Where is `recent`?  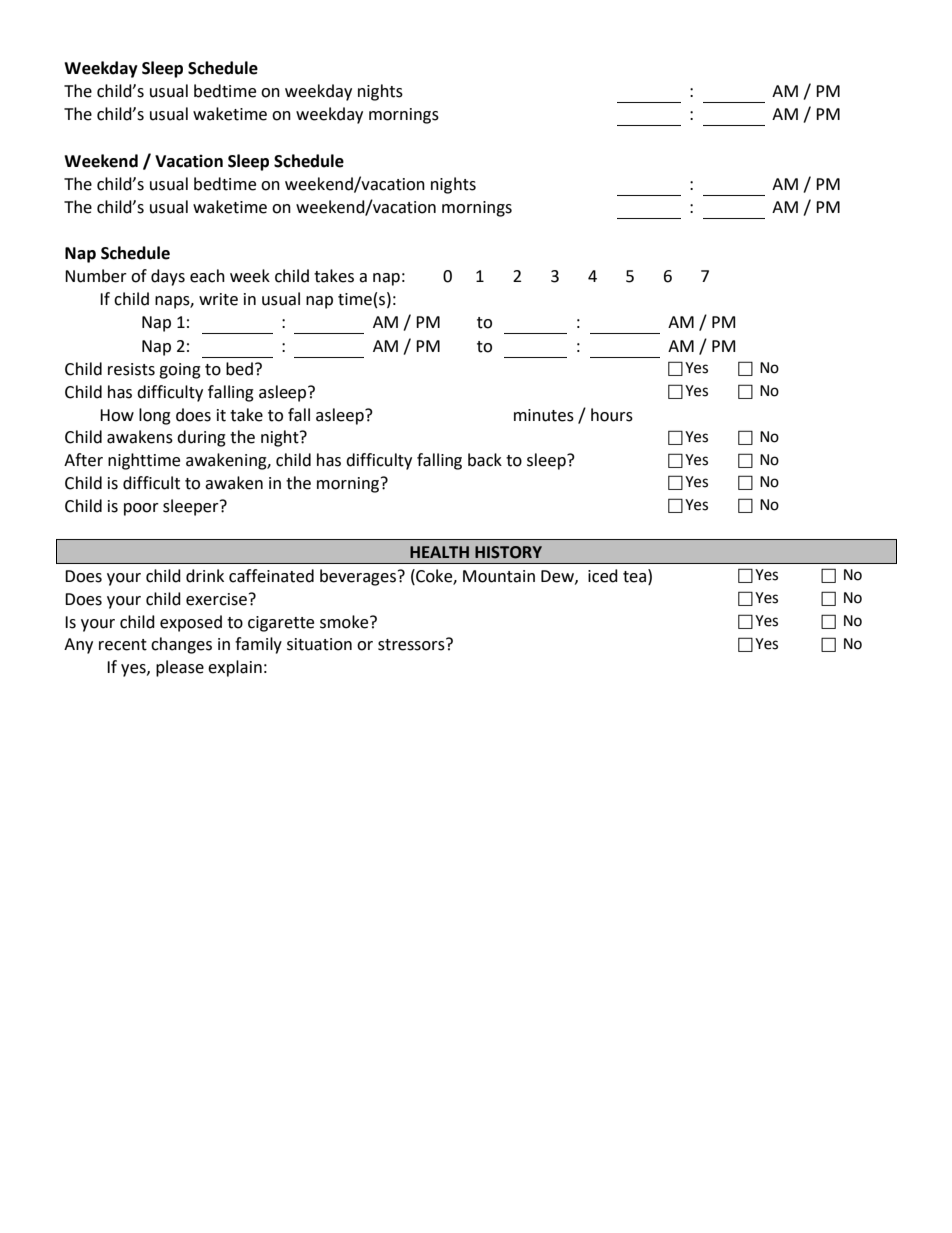 recent is located at coordinates (123, 645).
